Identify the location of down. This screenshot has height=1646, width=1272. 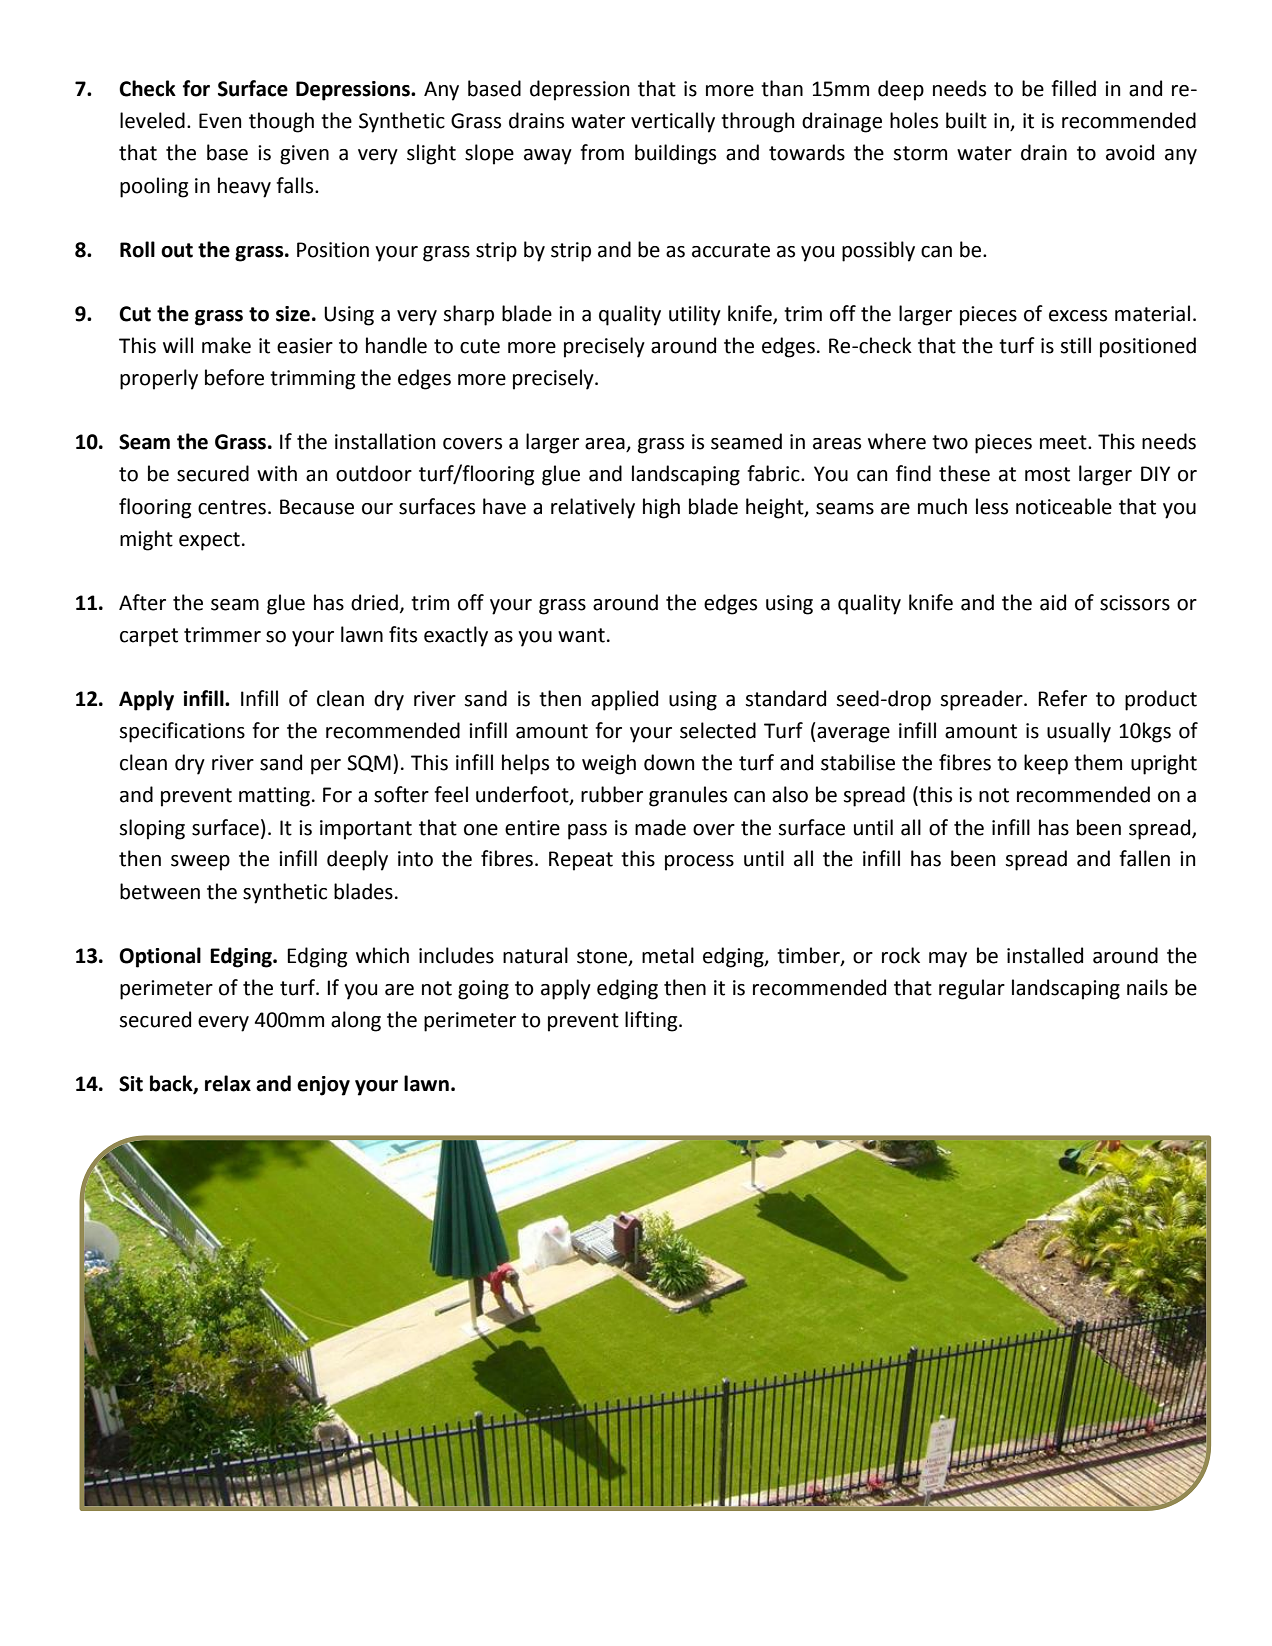
(669, 762).
